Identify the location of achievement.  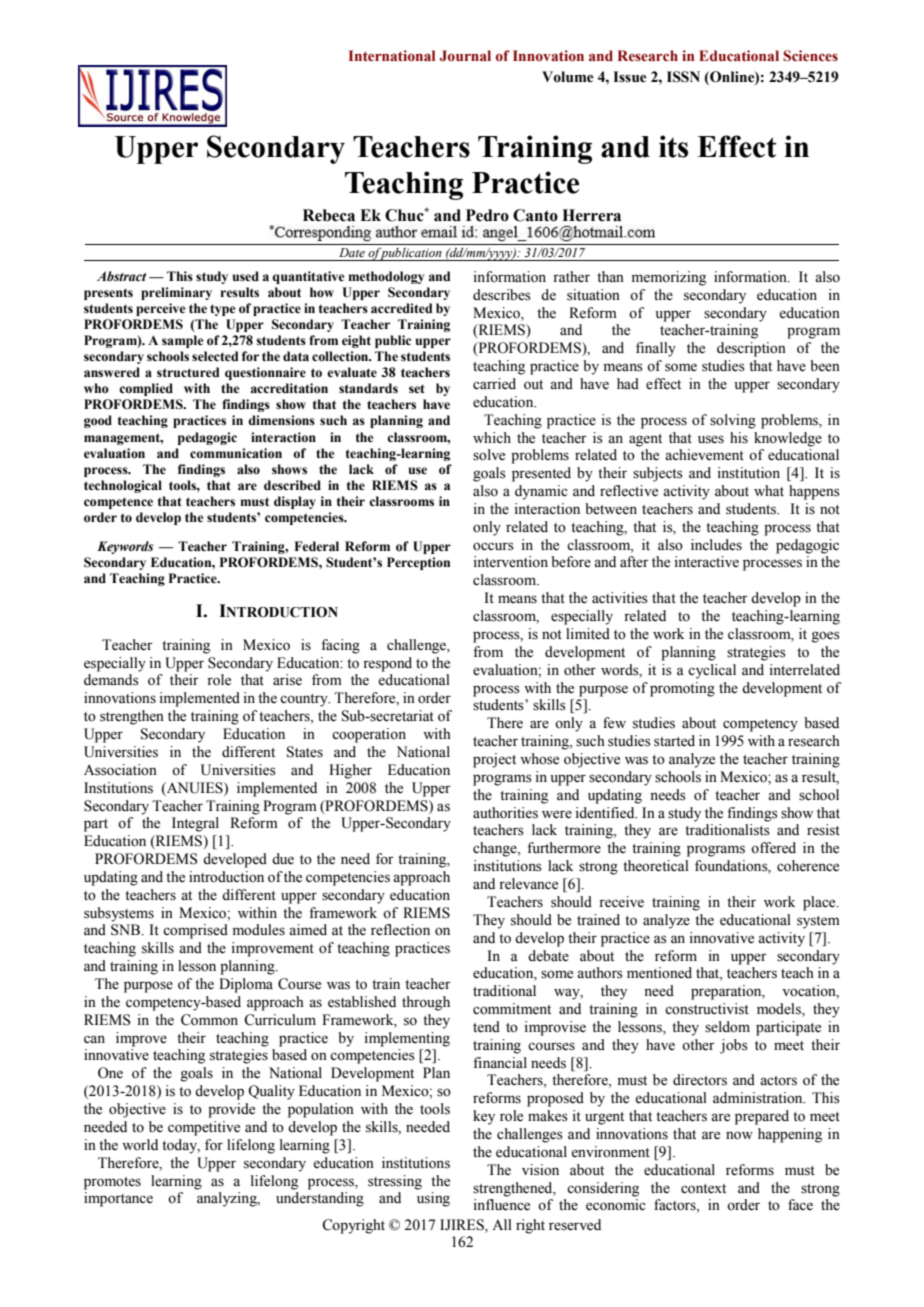
(704, 455).
